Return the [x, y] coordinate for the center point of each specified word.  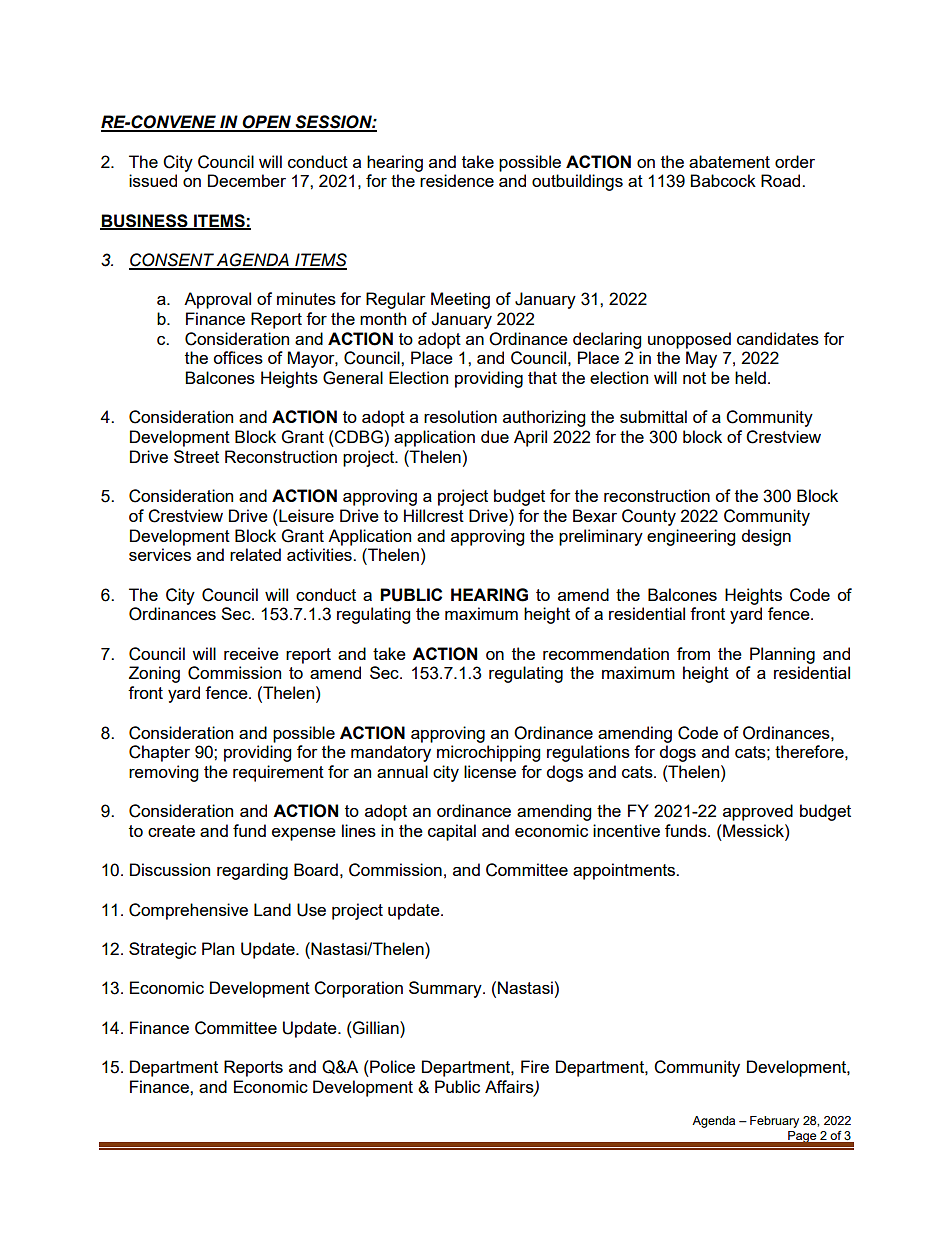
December [247, 180]
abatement [729, 161]
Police [391, 1066]
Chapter [159, 753]
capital [452, 832]
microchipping [488, 753]
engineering [691, 537]
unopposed [689, 340]
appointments [625, 871]
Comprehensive [188, 911]
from [693, 653]
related [255, 554]
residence [457, 180]
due [495, 436]
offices [238, 357]
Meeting [460, 300]
